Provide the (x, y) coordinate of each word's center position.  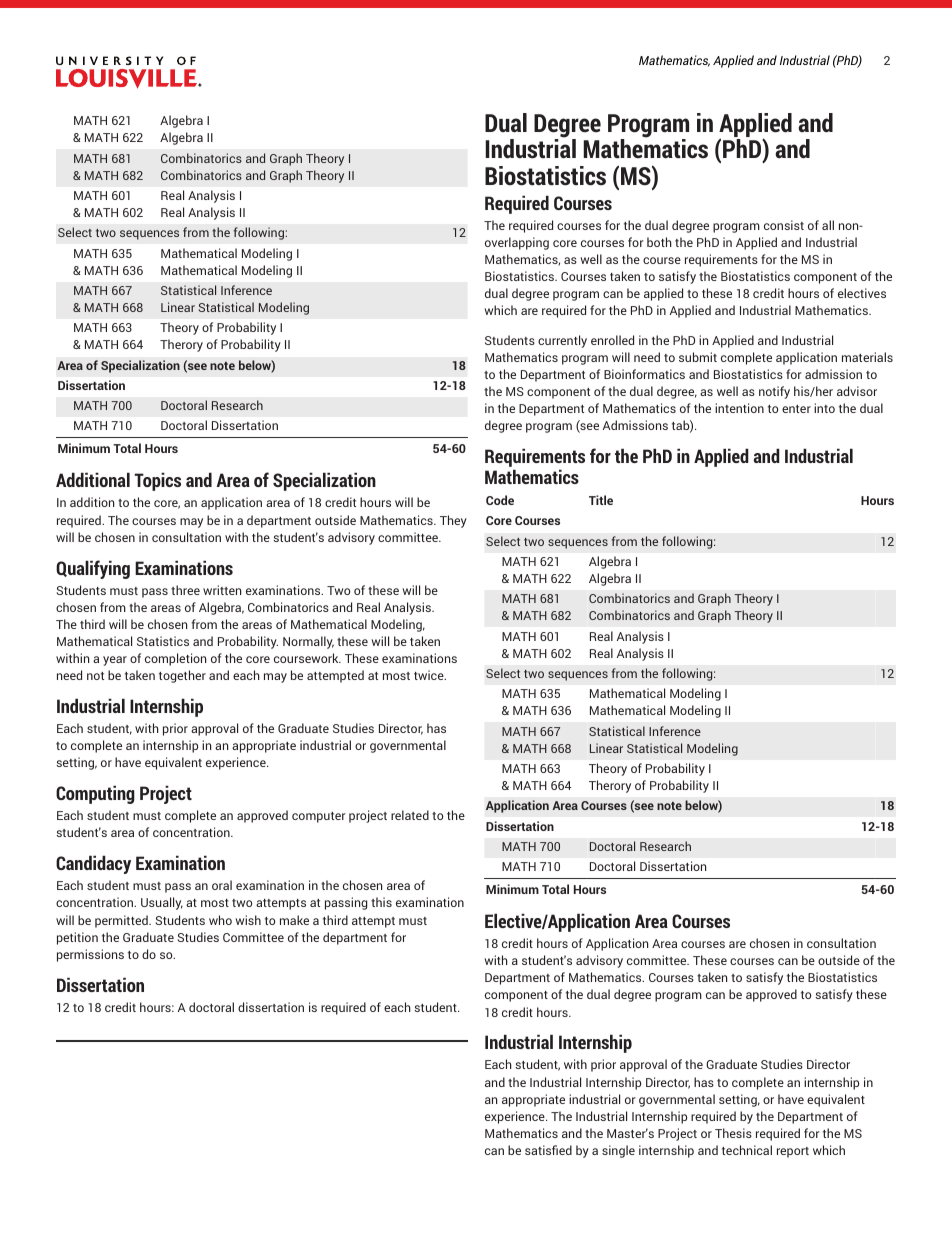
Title (601, 500)
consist (784, 225)
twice (430, 675)
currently (562, 341)
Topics (157, 481)
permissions (90, 955)
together (182, 676)
